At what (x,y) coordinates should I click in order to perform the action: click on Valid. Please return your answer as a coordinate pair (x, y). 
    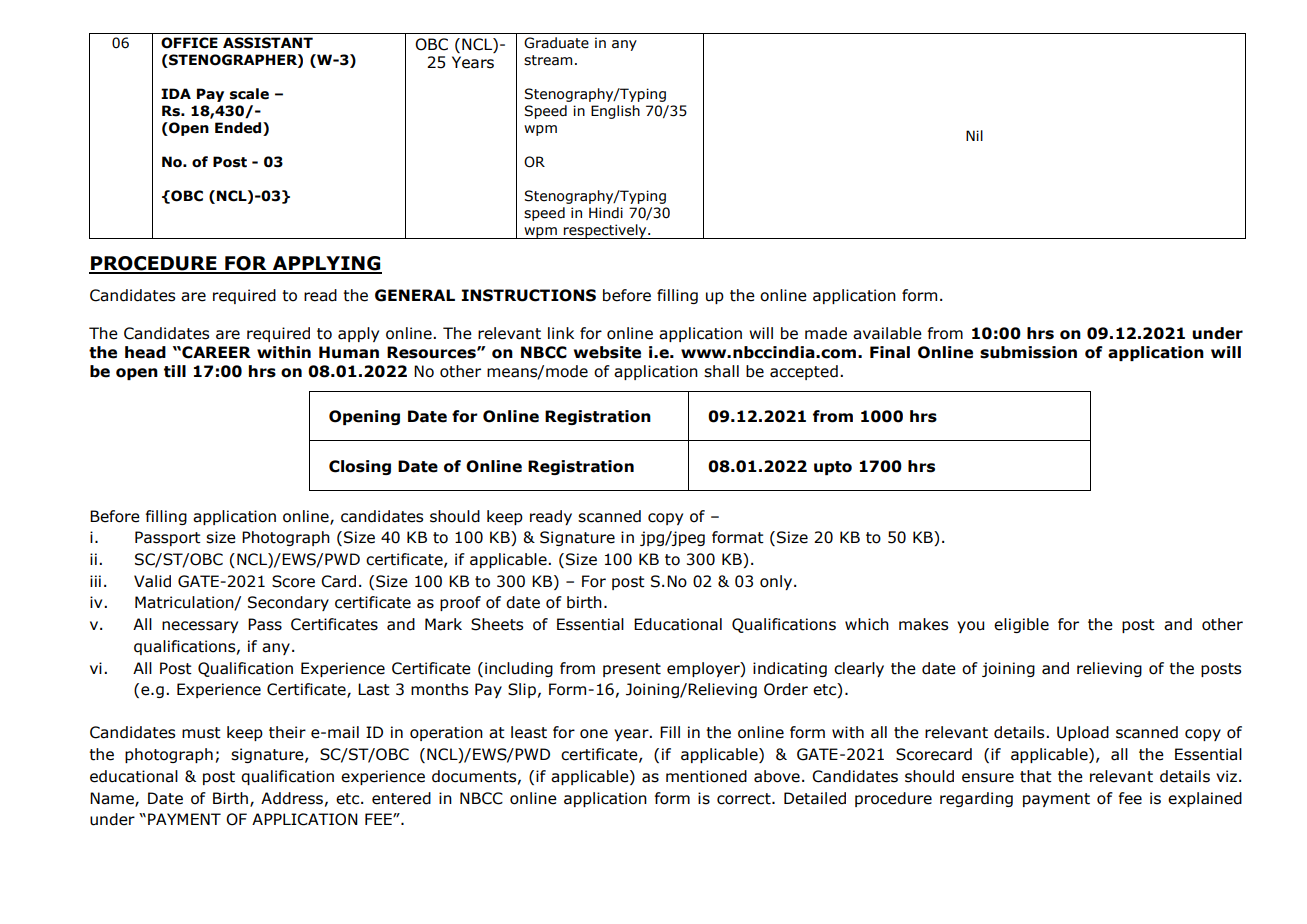
    Looking at the image, I should click on (152, 581).
